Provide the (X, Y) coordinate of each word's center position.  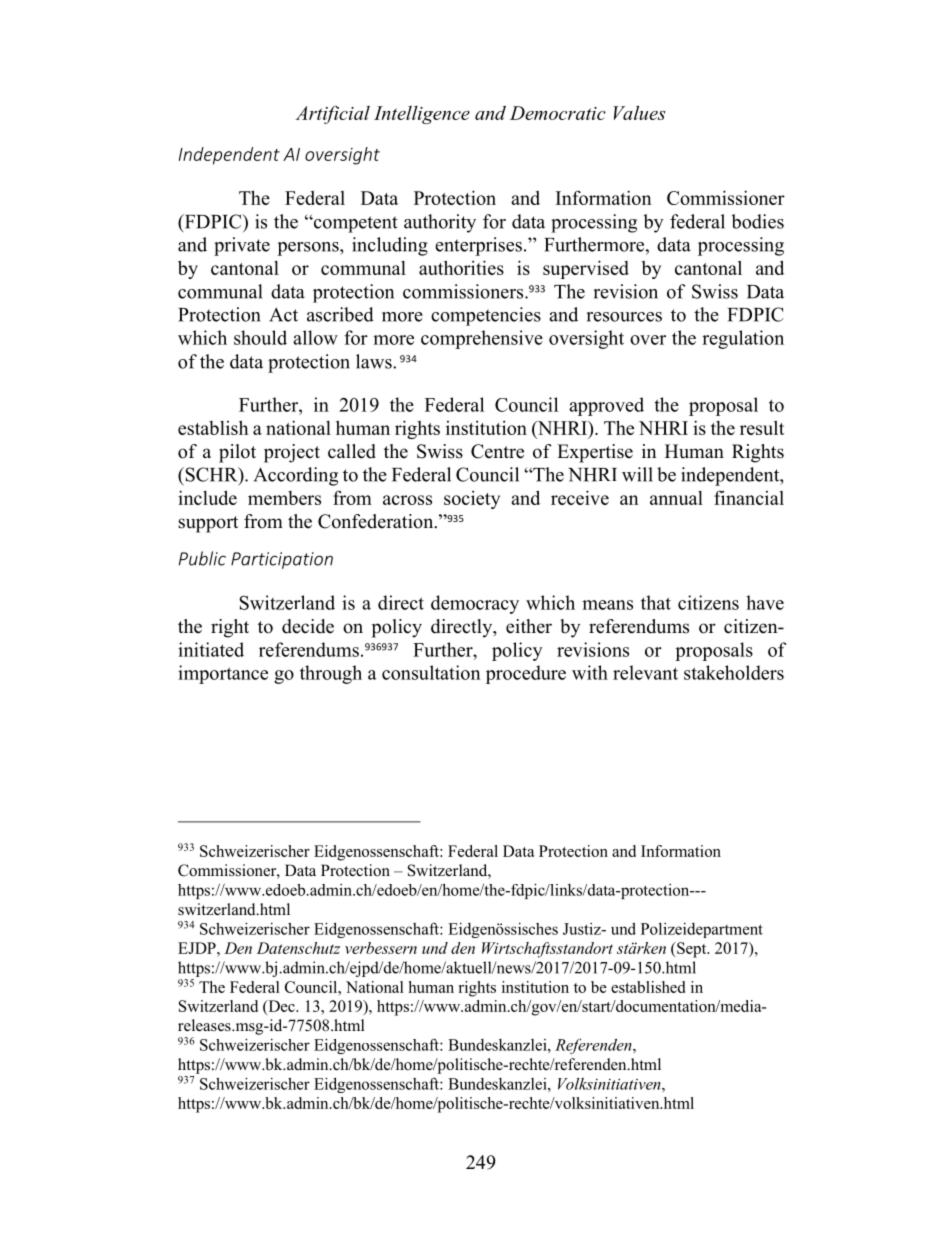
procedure (526, 674)
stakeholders (734, 672)
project (292, 453)
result (762, 427)
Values (639, 113)
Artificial (333, 114)
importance (223, 674)
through (331, 674)
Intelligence (422, 115)
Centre (497, 451)
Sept (692, 950)
